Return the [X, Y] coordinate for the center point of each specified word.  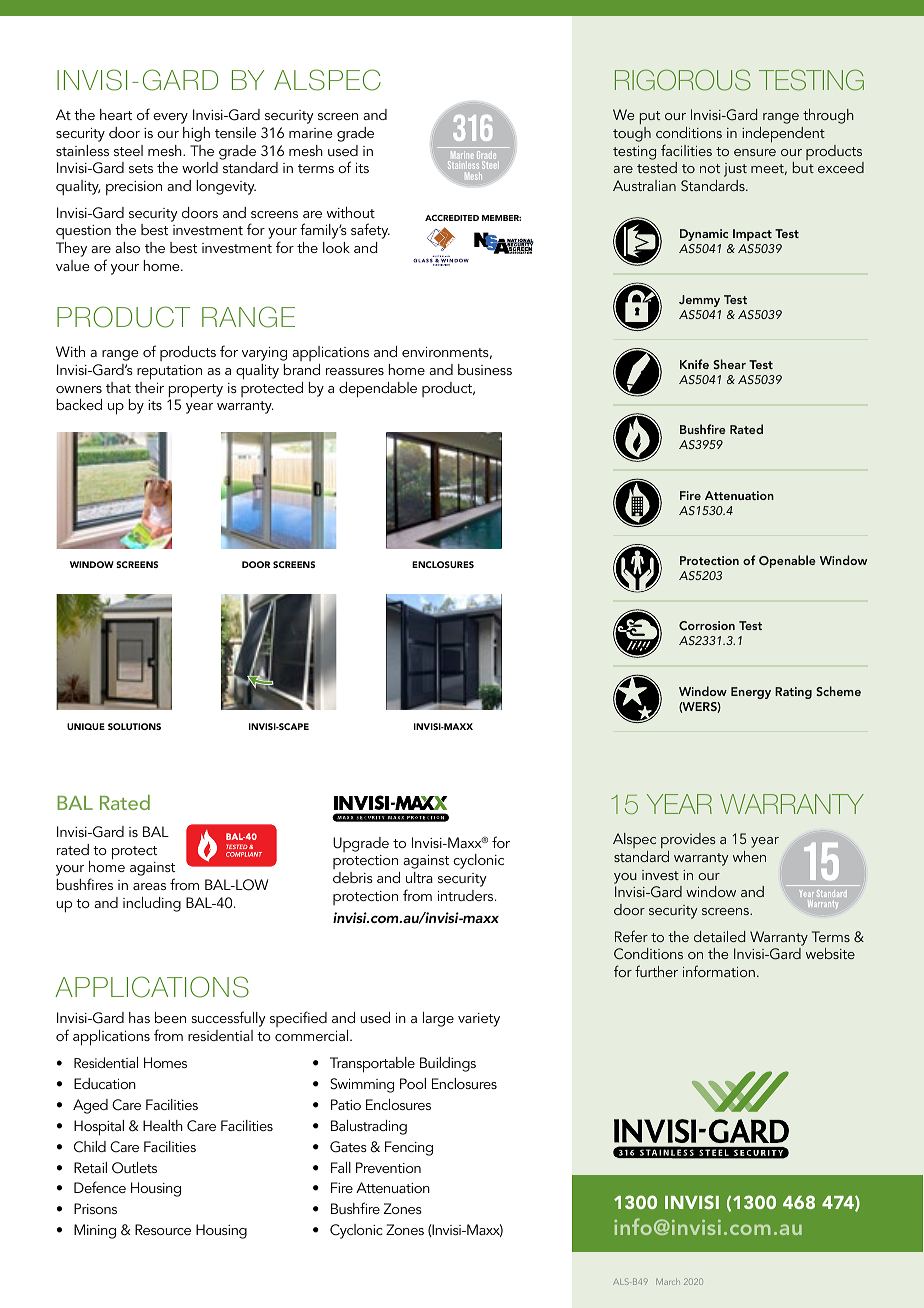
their [149, 387]
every [170, 118]
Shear [729, 364]
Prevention [388, 1167]
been [170, 1017]
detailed [719, 936]
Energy [751, 693]
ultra [419, 877]
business [485, 369]
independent [783, 135]
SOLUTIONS [134, 726]
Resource [163, 1229]
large [438, 1019]
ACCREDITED [452, 218]
